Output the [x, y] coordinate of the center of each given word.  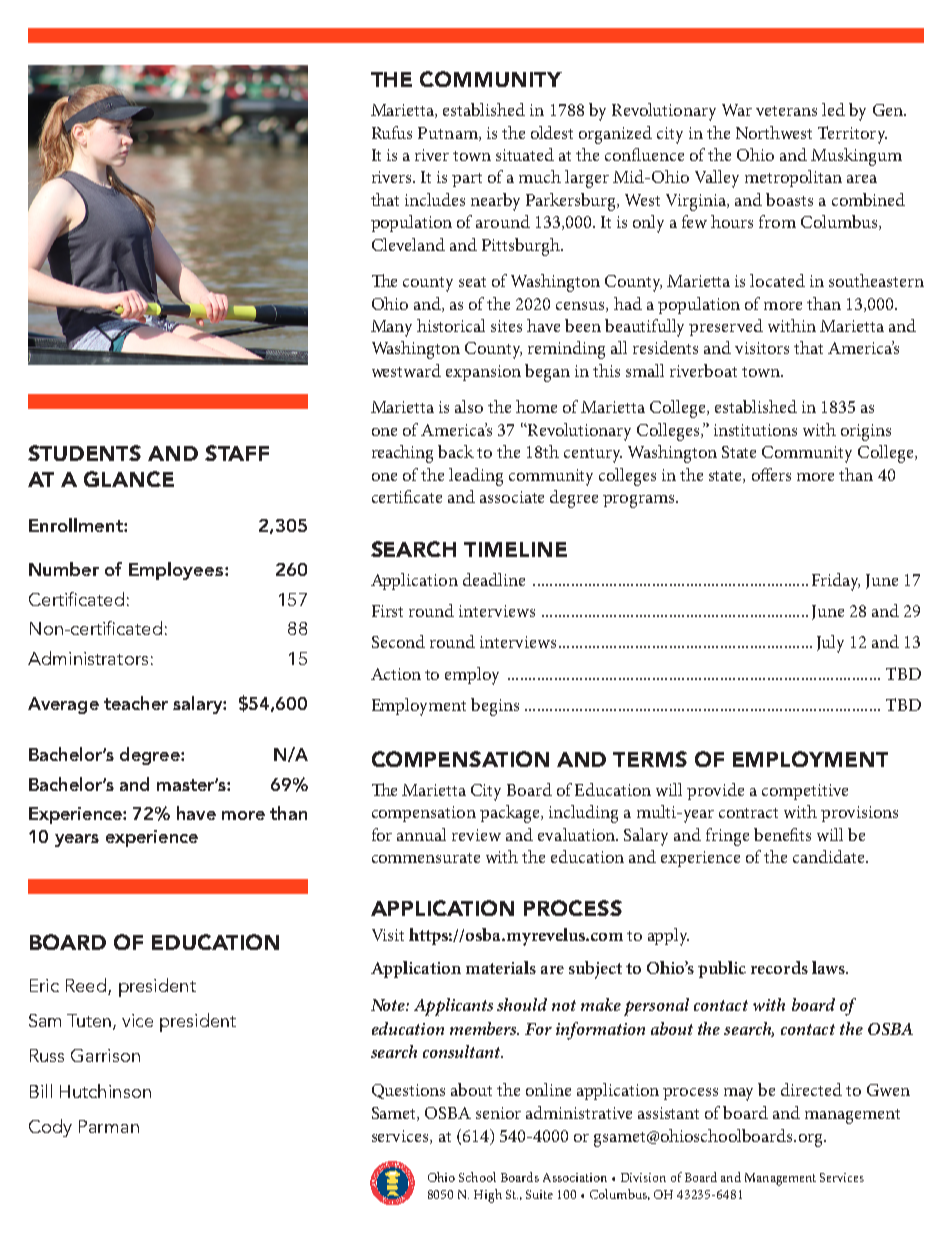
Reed [86, 985]
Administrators [88, 658]
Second [398, 641]
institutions [755, 430]
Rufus [392, 132]
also [469, 406]
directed [811, 1089]
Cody [50, 1128]
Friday [836, 582]
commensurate [426, 858]
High [488, 1196]
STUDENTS [84, 453]
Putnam [449, 134]
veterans [786, 111]
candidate [830, 856]
